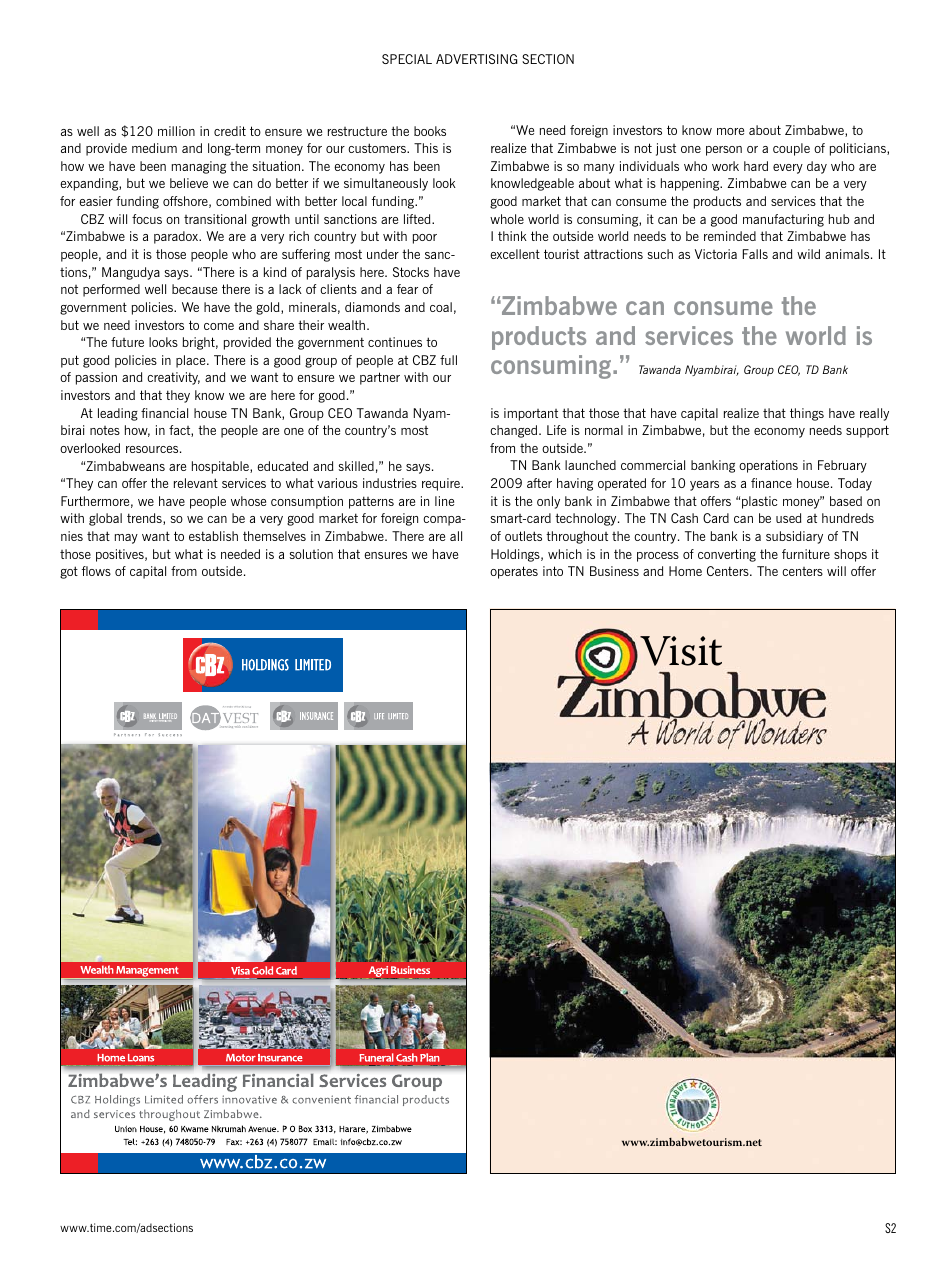 This screenshot has height=1270, width=952. What do you see at coordinates (96, 571) in the screenshot?
I see `flows` at bounding box center [96, 571].
